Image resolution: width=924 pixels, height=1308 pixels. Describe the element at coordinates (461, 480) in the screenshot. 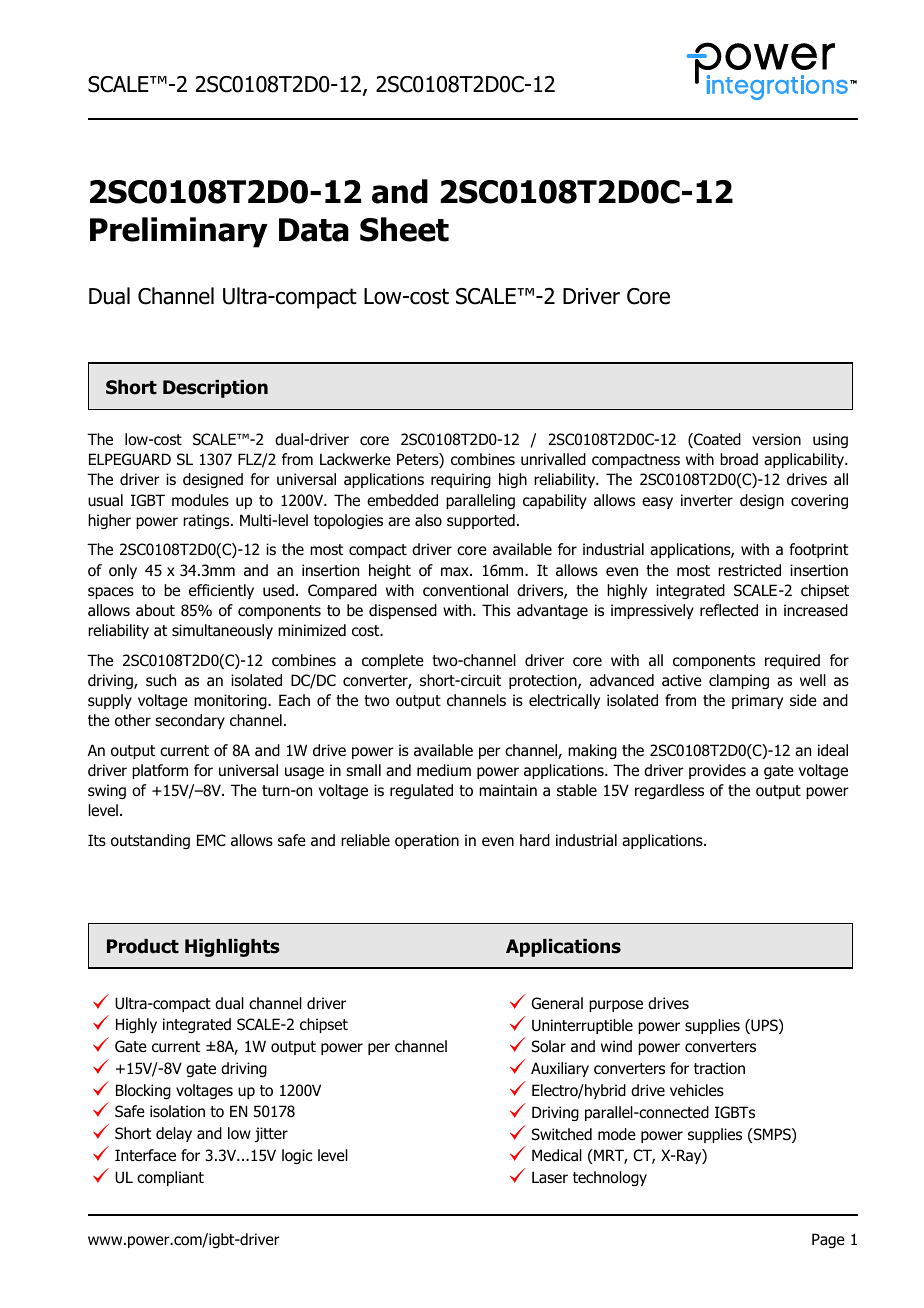

I see `requiring` at that location.
